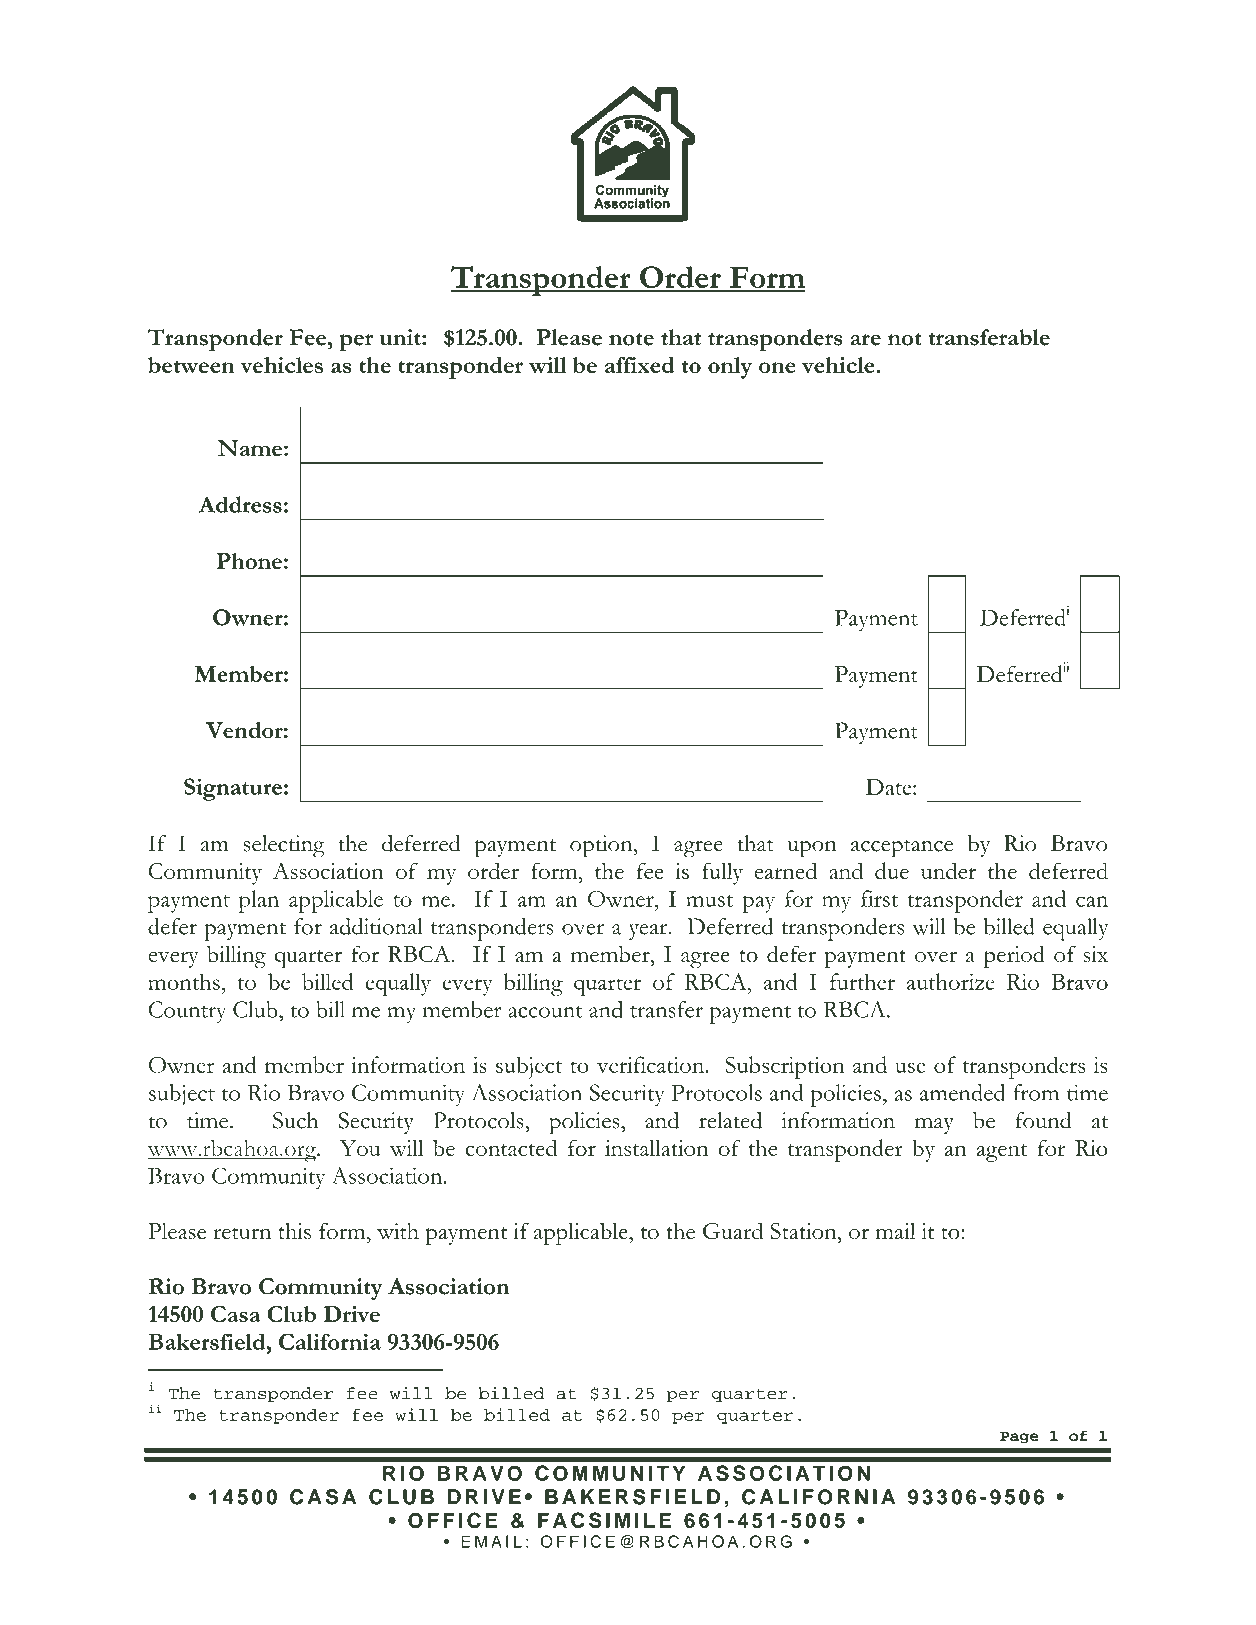 This screenshot has width=1256, height=1625. Describe the element at coordinates (656, 1147) in the screenshot. I see `installation` at that location.
